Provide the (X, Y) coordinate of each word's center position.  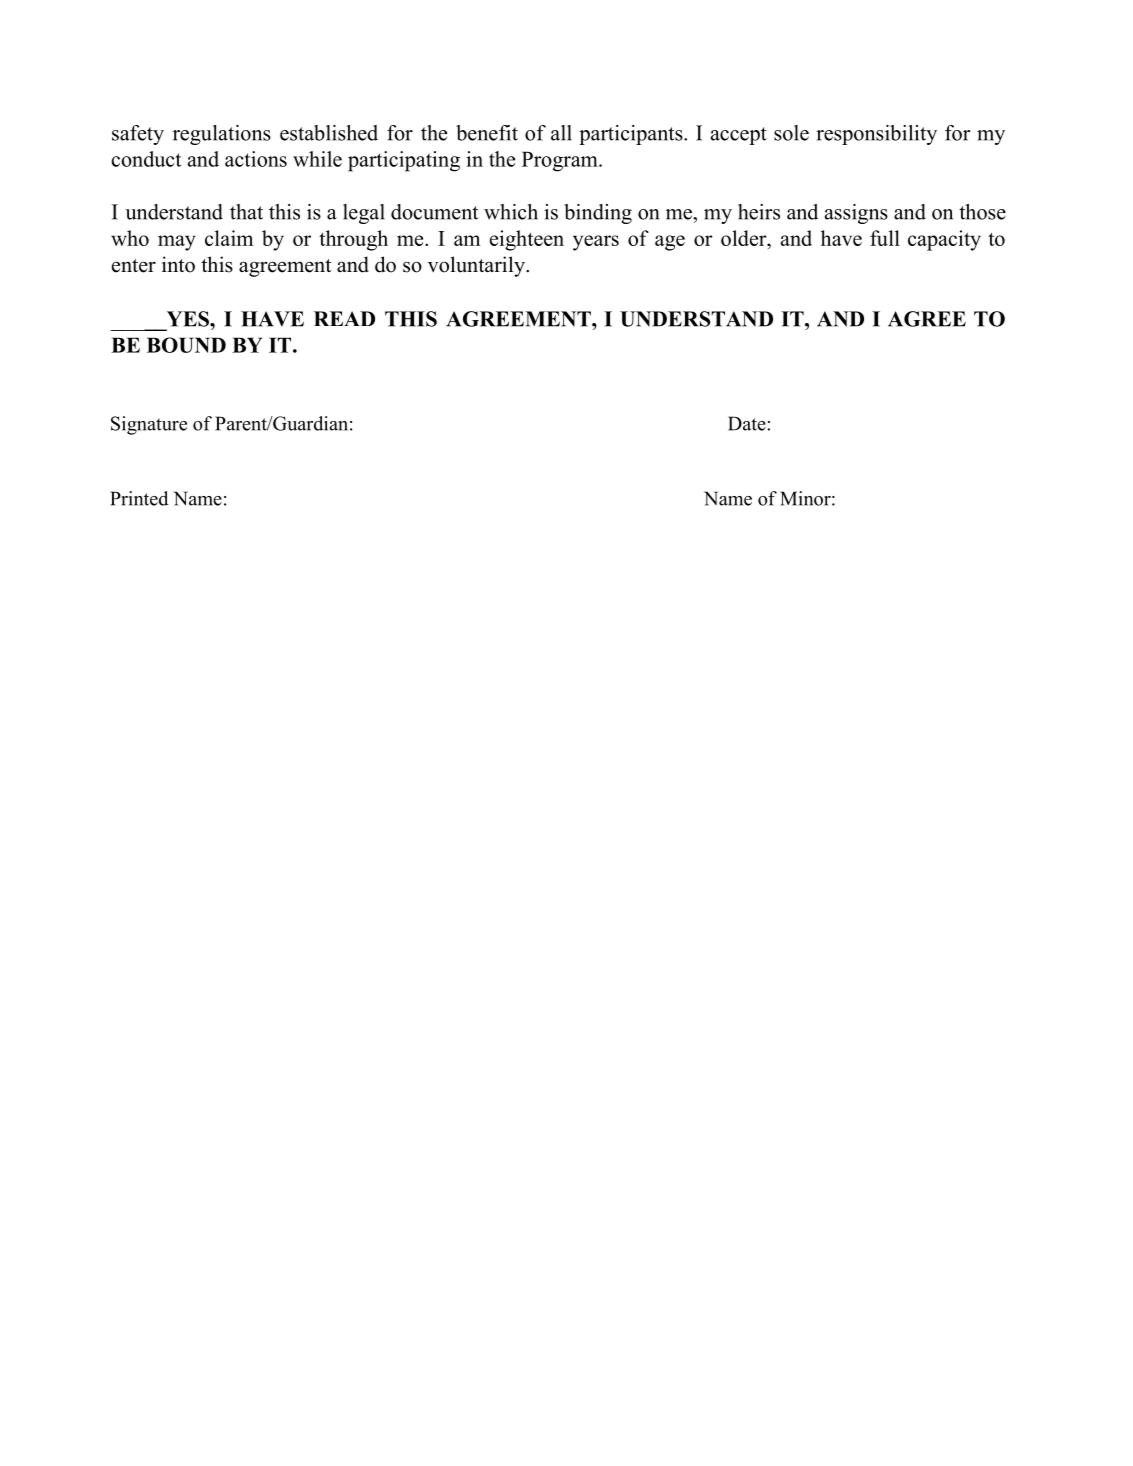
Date (748, 423)
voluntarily (477, 266)
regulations (222, 135)
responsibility (876, 135)
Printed (139, 498)
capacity (944, 240)
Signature (149, 425)
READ (344, 318)
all (561, 133)
